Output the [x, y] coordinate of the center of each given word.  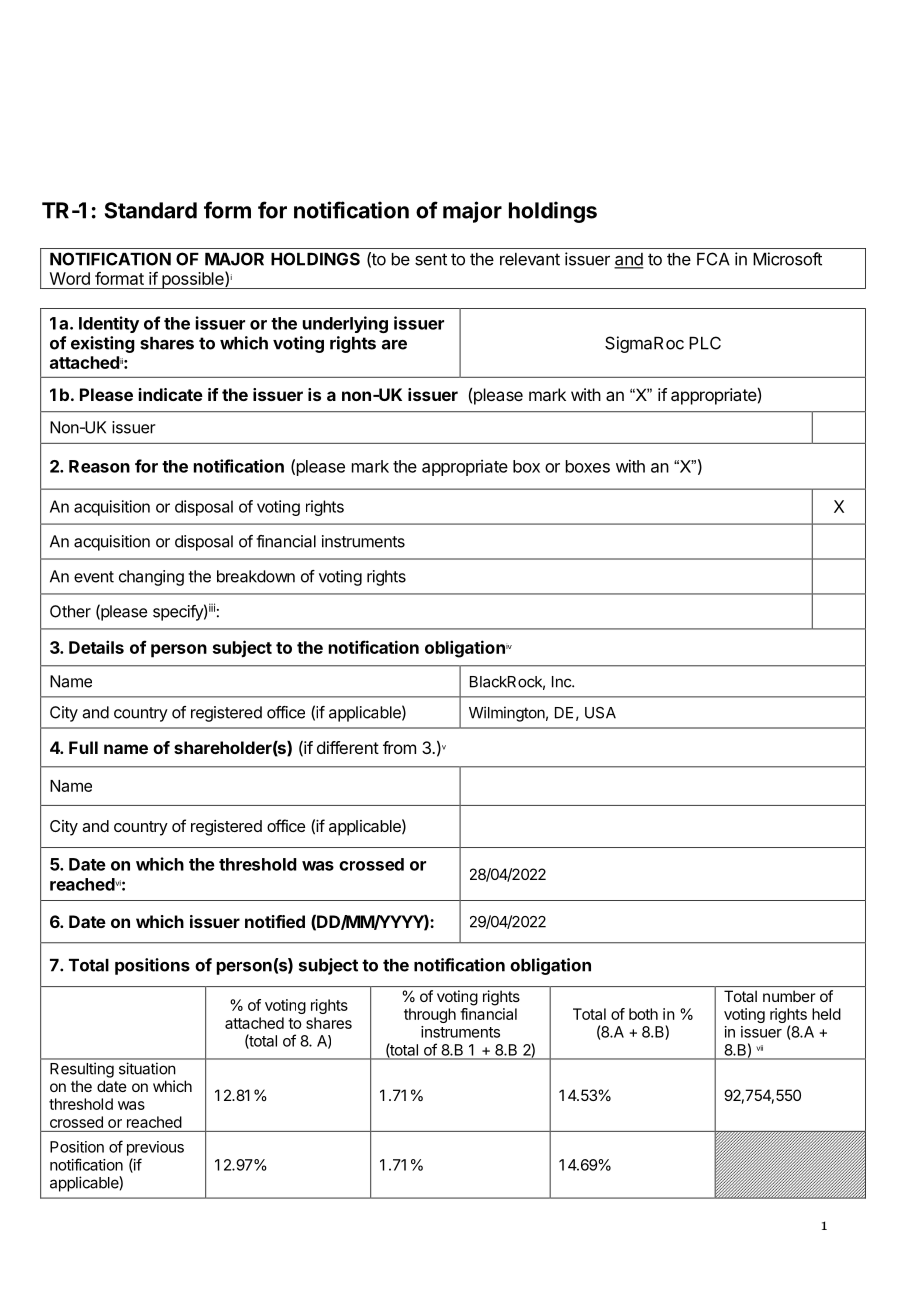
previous [155, 1148]
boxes [588, 466]
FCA [713, 259]
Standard [151, 210]
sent [431, 259]
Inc [562, 682]
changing [151, 578]
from [399, 747]
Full [83, 747]
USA [600, 713]
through [430, 1015]
